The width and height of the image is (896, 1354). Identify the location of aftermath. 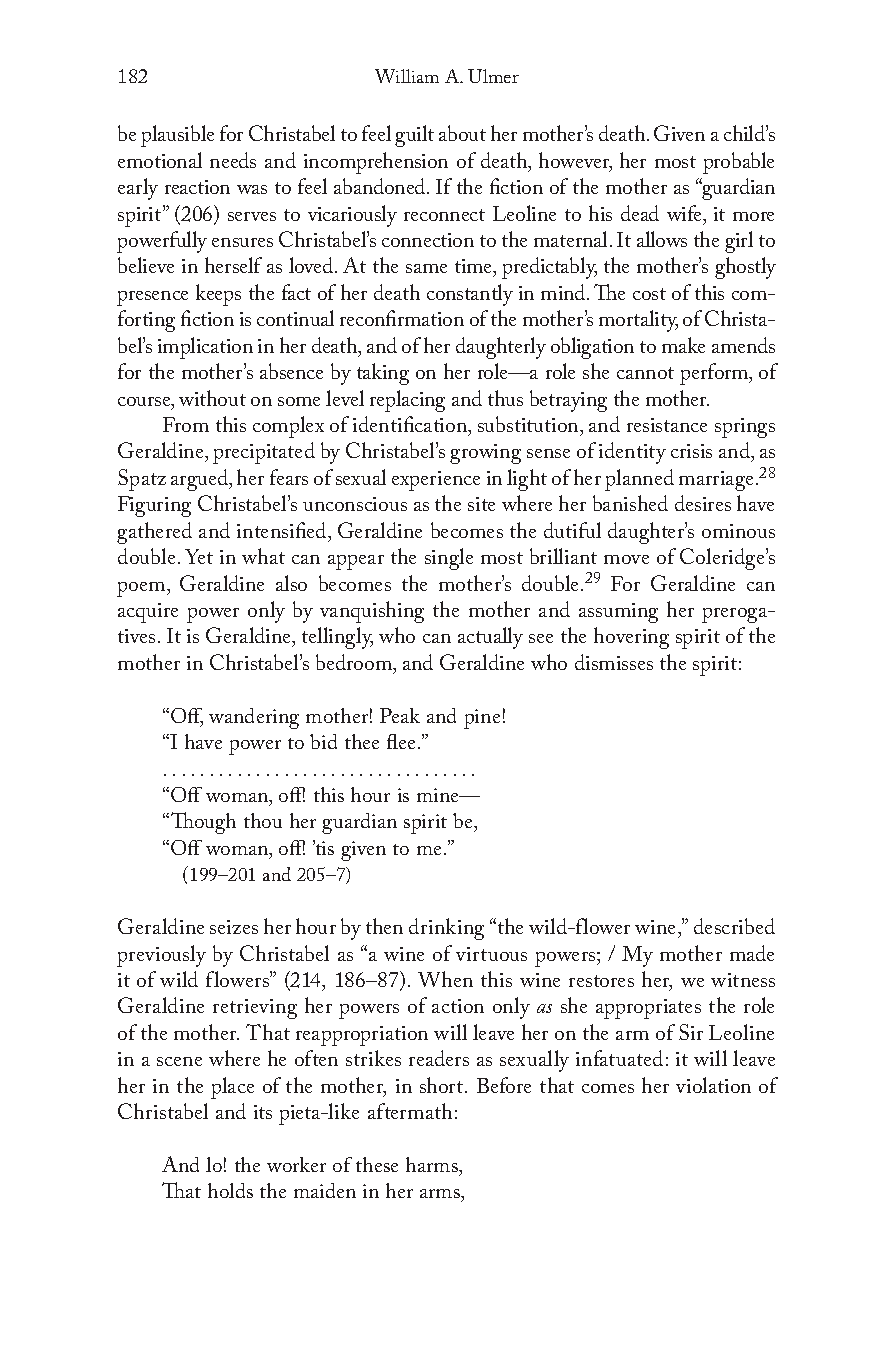
(410, 1111).
